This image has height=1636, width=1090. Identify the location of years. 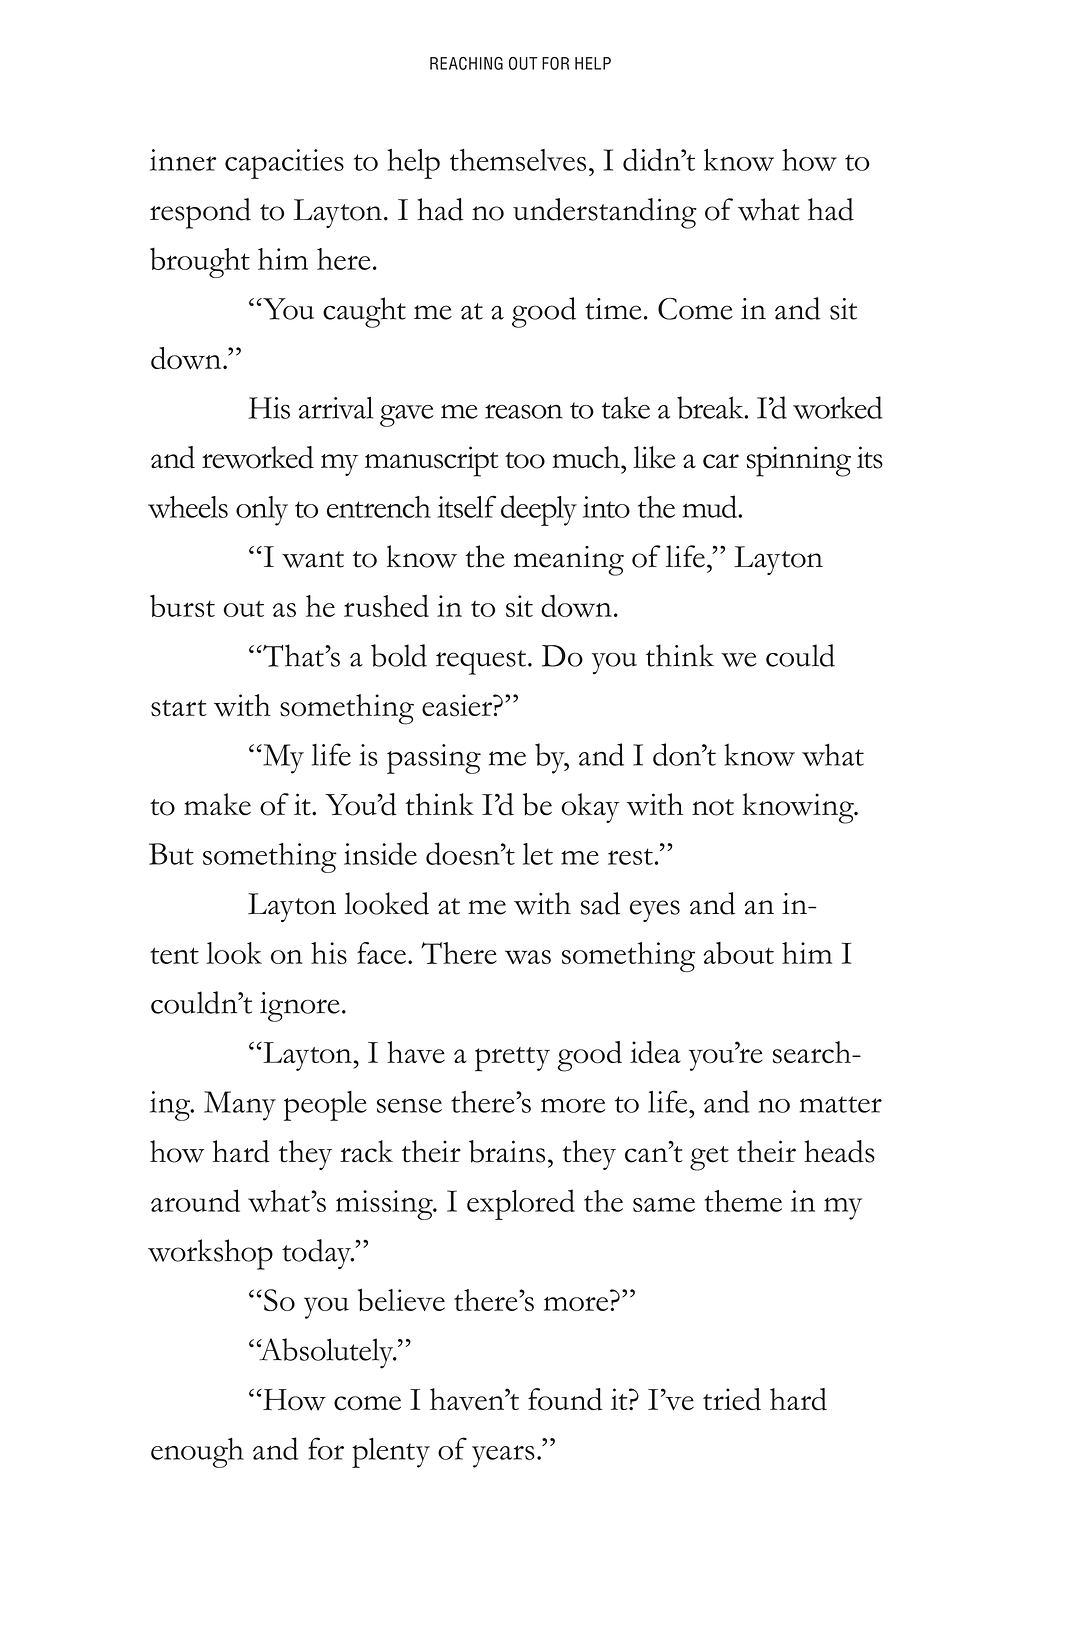
(503, 1456).
